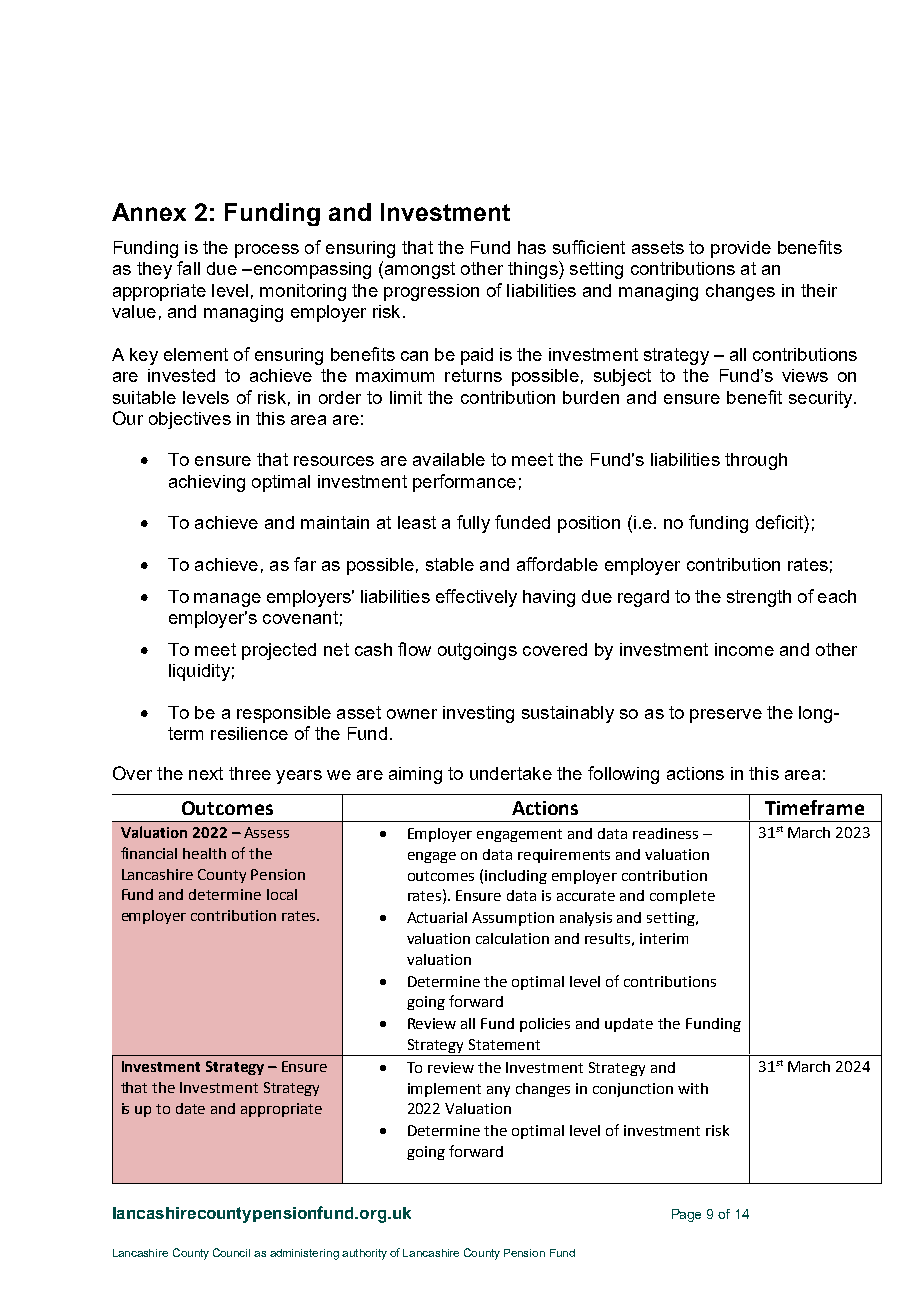  Describe the element at coordinates (532, 247) in the screenshot. I see `has` at that location.
